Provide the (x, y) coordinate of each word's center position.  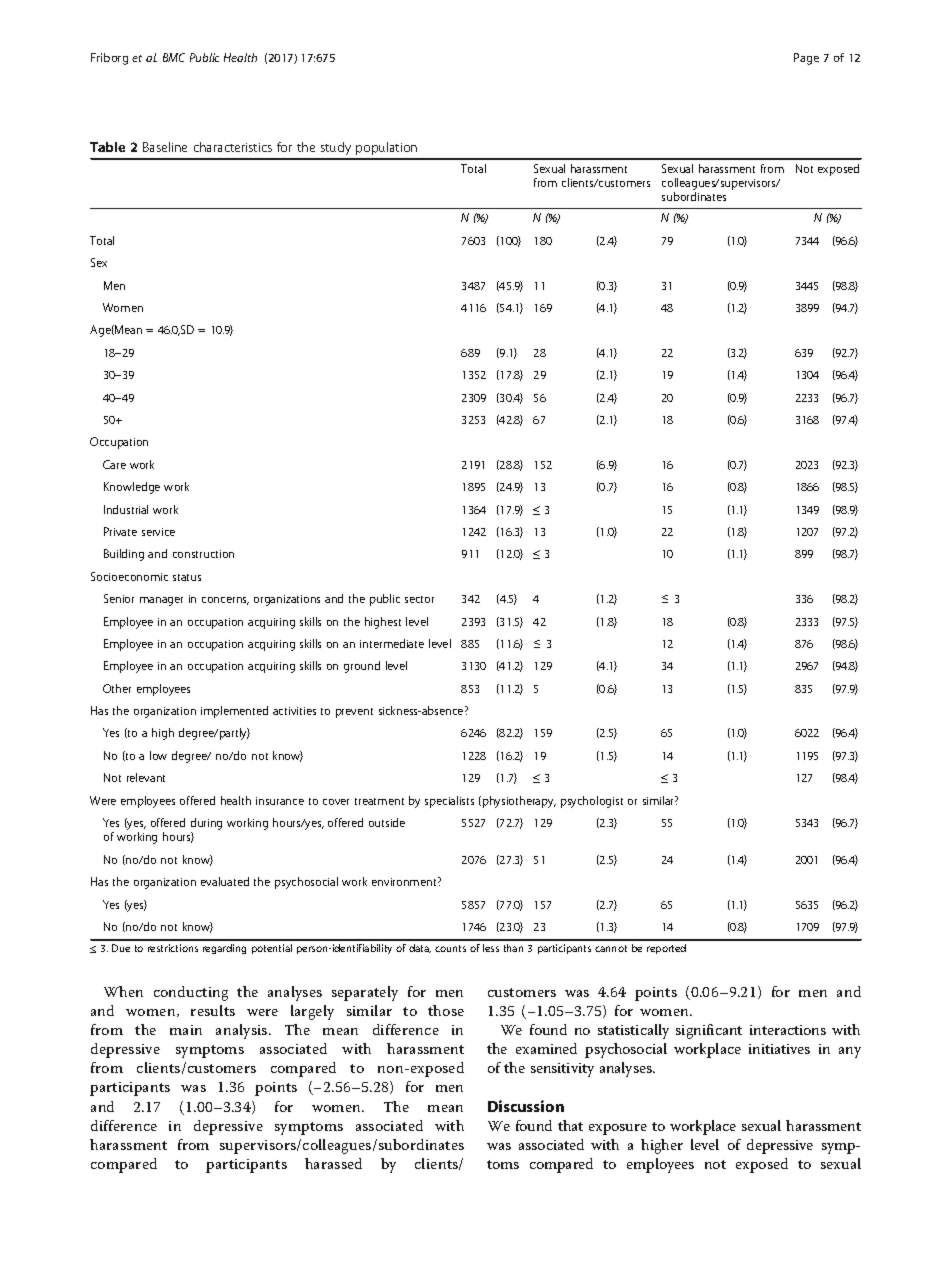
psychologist (592, 802)
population (386, 148)
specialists (449, 802)
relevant (146, 777)
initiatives (779, 1049)
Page (806, 59)
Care (114, 464)
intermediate (392, 643)
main (186, 1030)
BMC (174, 57)
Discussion (526, 1106)
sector (419, 599)
